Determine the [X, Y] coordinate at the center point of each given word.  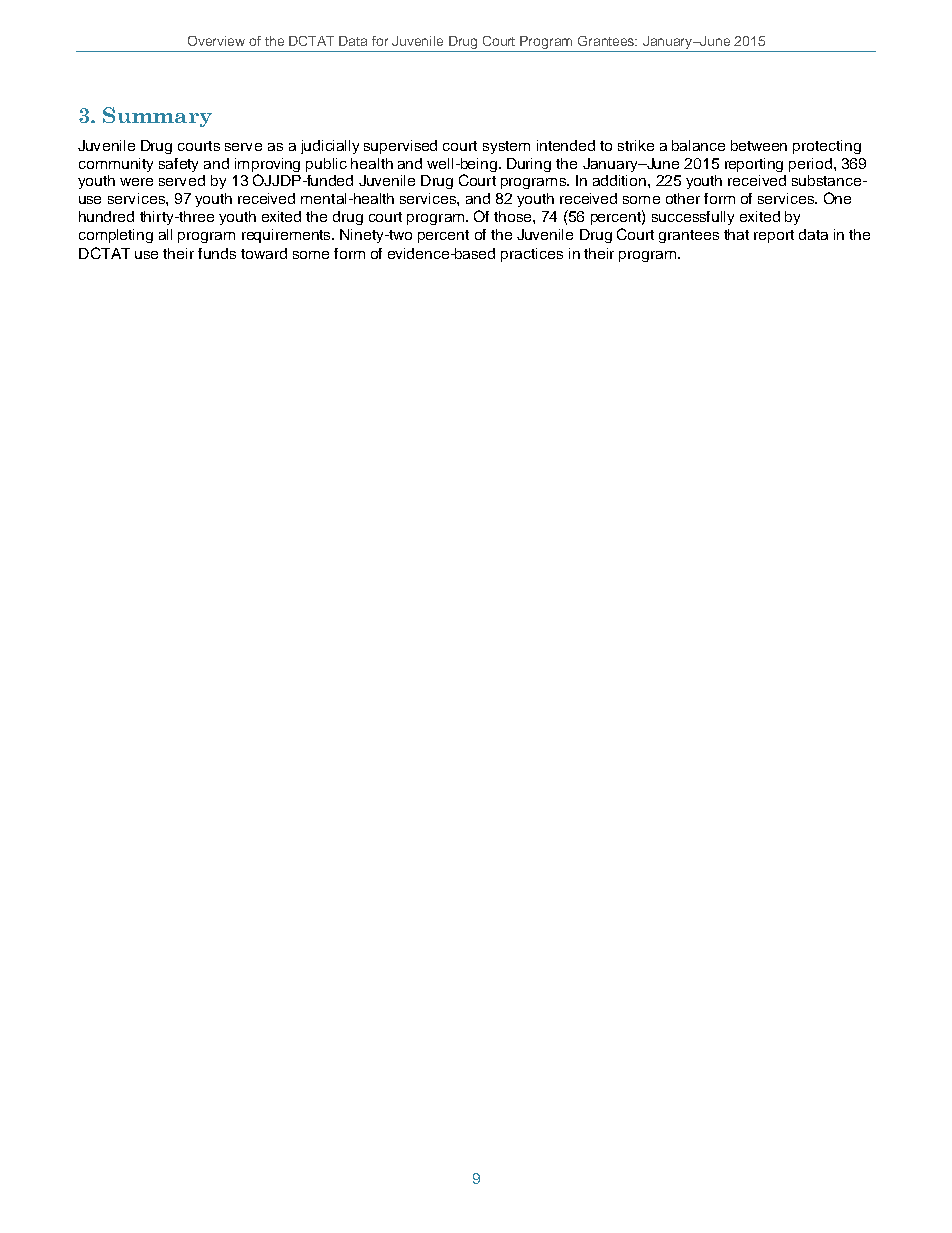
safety [178, 165]
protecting [827, 147]
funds [217, 253]
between [759, 145]
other [683, 198]
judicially [330, 147]
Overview [216, 41]
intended [566, 145]
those [514, 216]
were [136, 182]
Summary [157, 117]
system [506, 147]
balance [698, 145]
